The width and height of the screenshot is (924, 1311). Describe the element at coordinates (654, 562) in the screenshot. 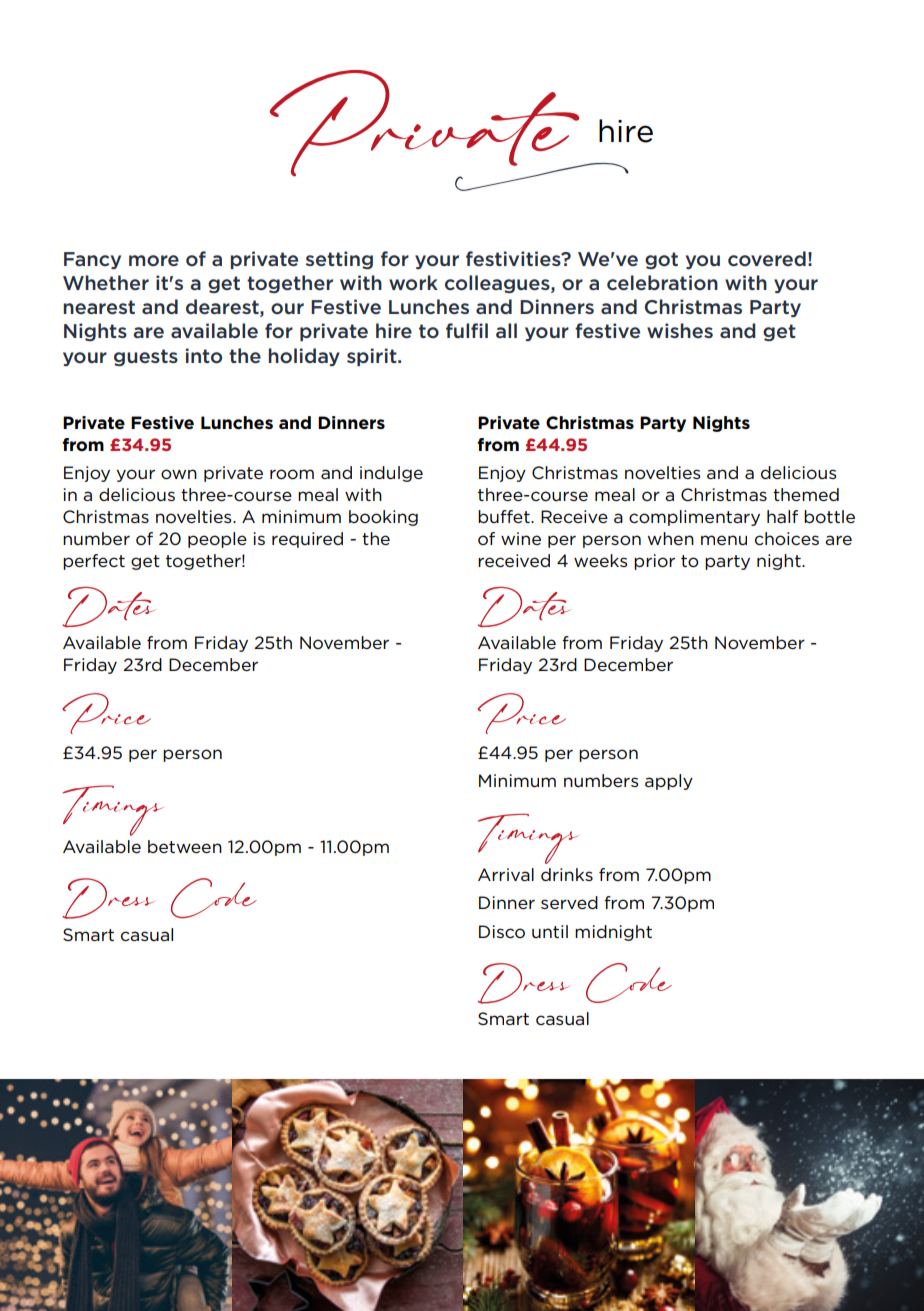

I see `prior` at that location.
